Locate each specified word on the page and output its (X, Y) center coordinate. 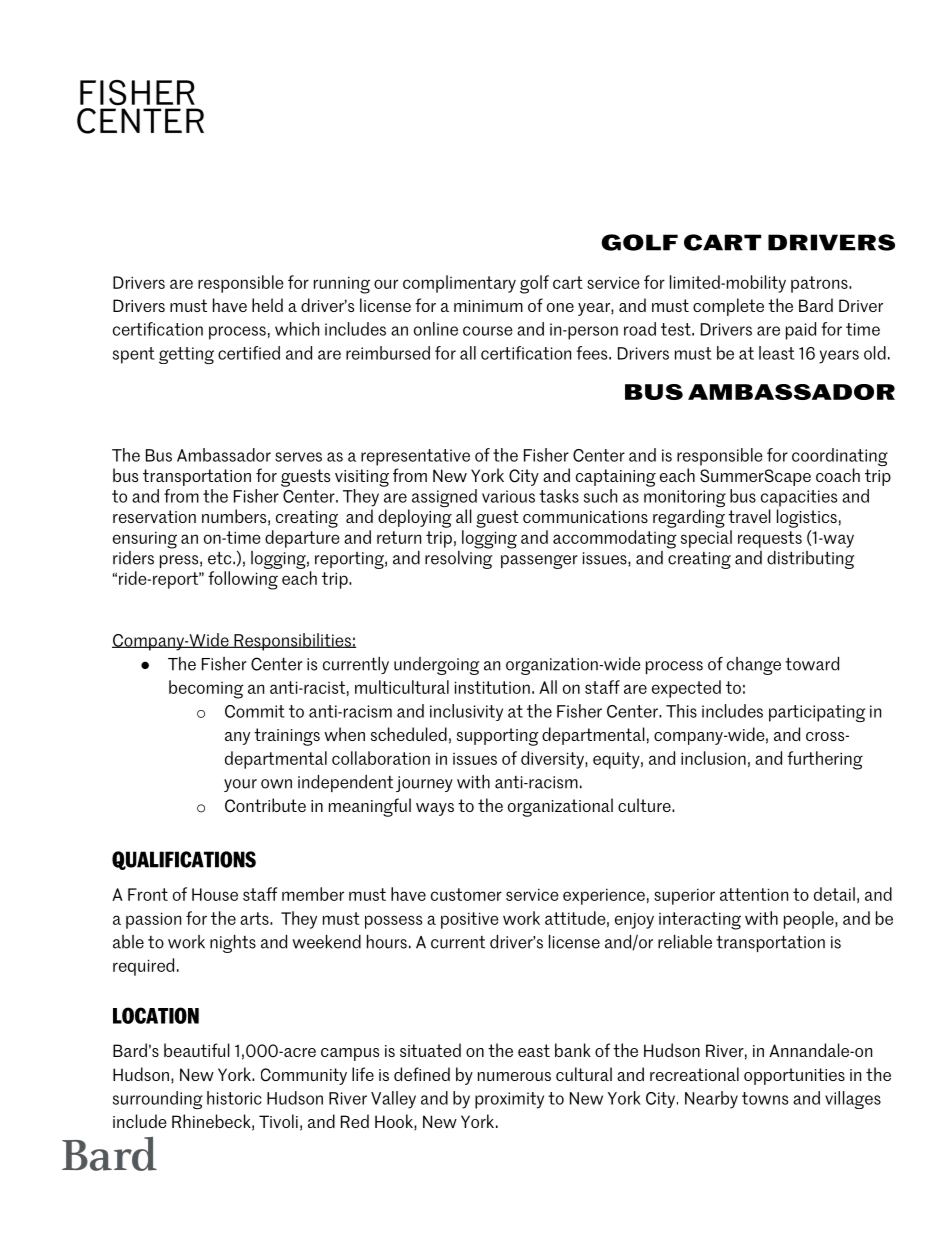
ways (435, 809)
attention (754, 894)
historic (234, 1098)
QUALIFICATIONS (184, 860)
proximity (509, 1100)
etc (221, 558)
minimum (488, 306)
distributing (810, 560)
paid (801, 331)
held (267, 305)
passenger (539, 562)
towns (765, 1098)
